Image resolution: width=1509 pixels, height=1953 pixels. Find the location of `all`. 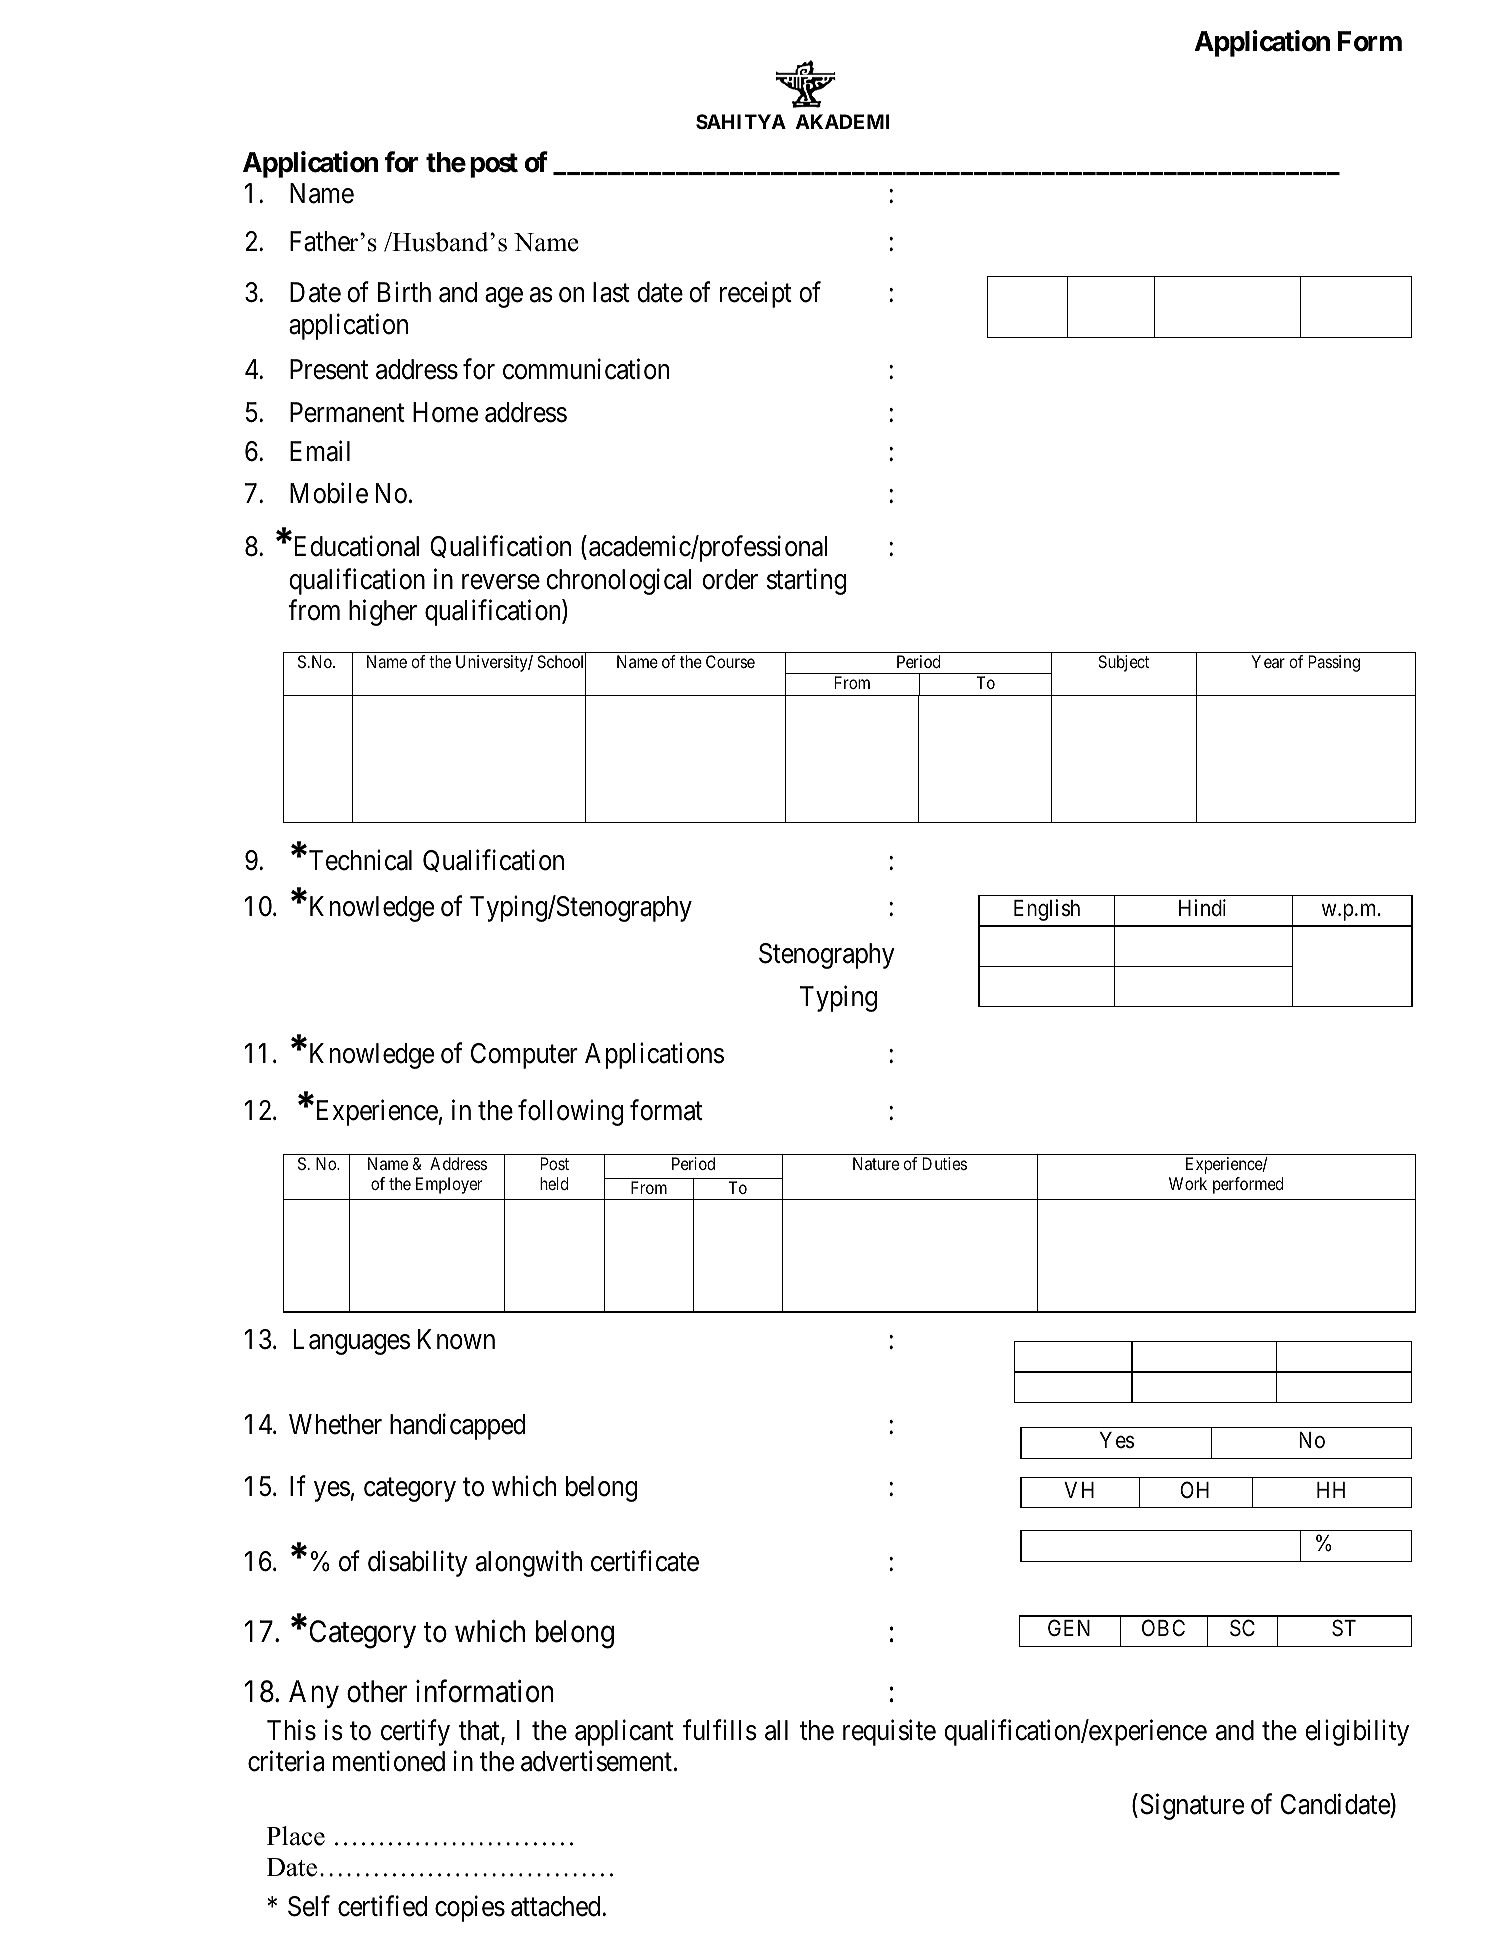

all is located at coordinates (776, 1730).
